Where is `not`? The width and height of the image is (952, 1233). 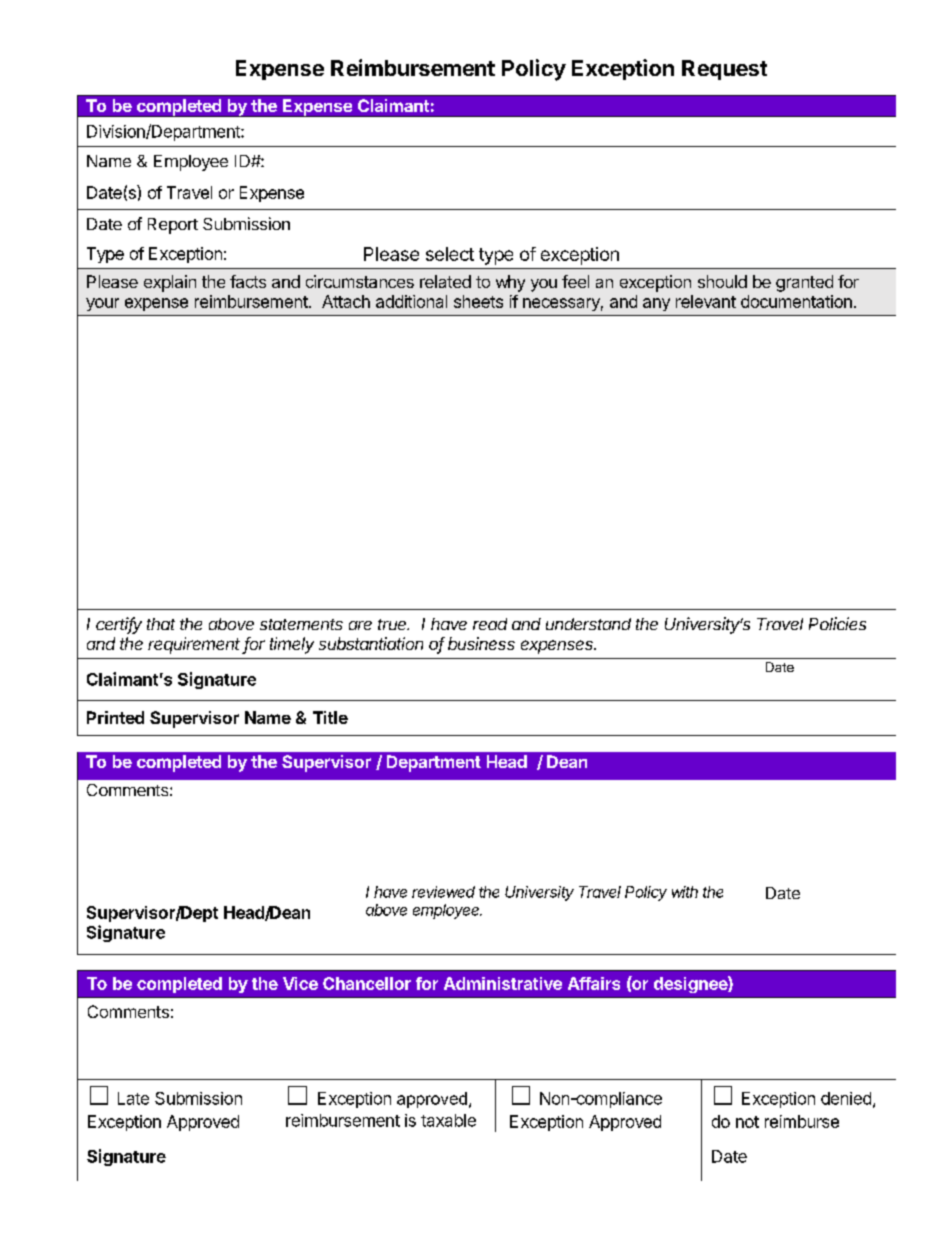
not is located at coordinates (747, 1122).
